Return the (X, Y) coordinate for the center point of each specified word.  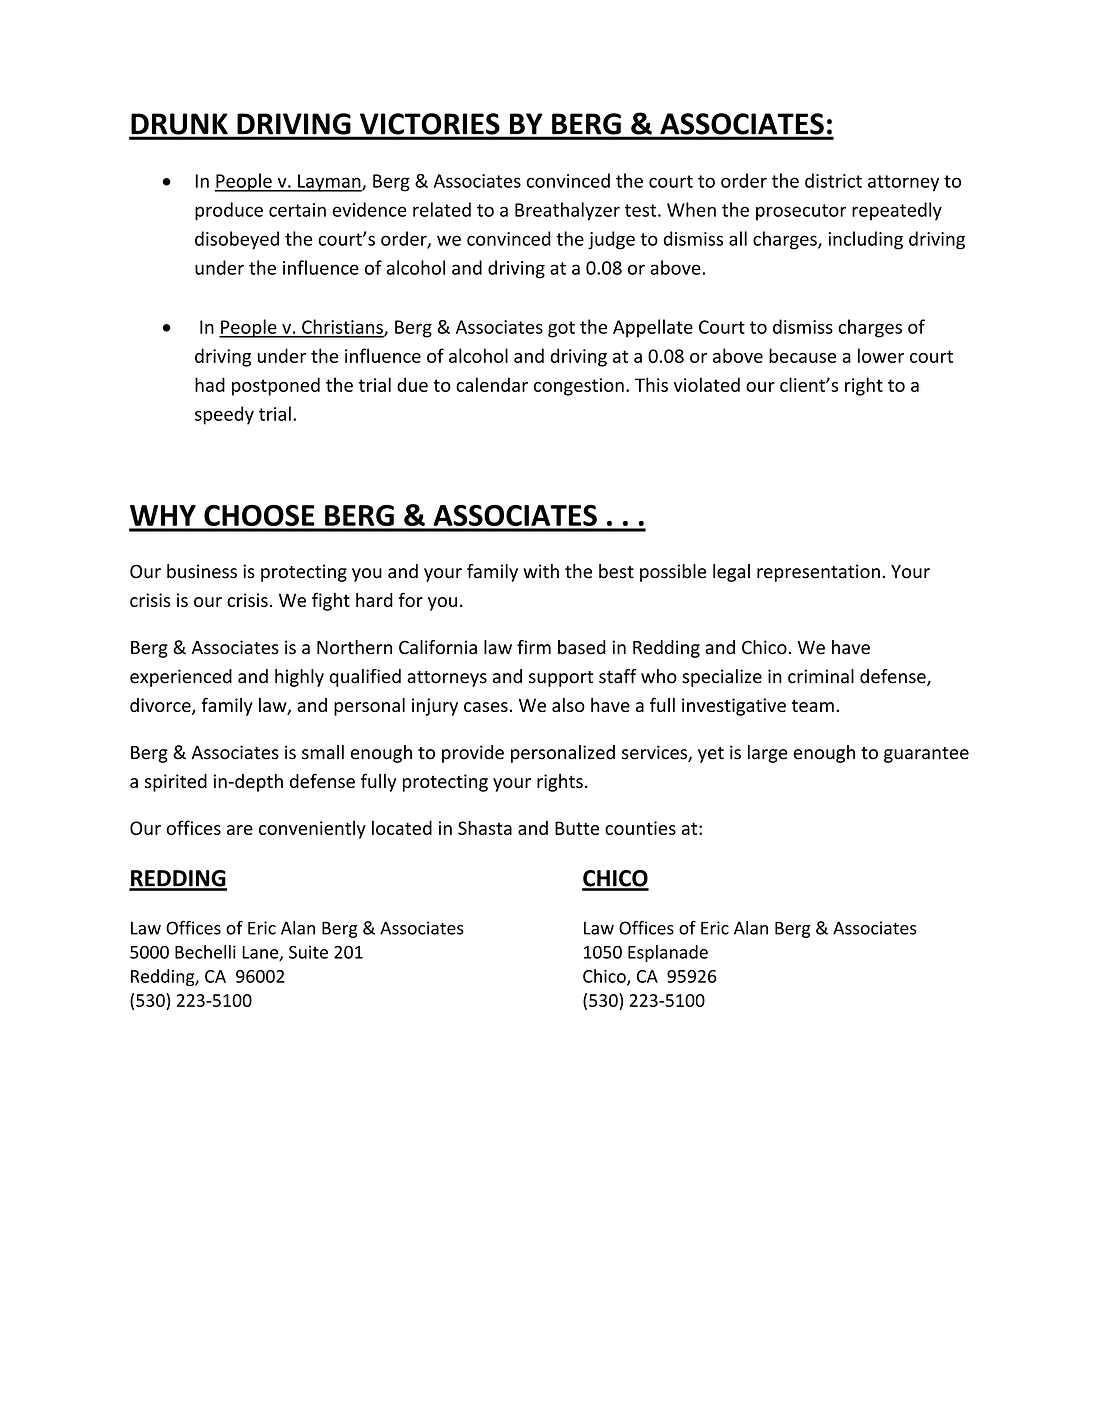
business (202, 571)
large (768, 754)
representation (818, 573)
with (541, 571)
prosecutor (801, 212)
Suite (308, 952)
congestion (579, 387)
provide (473, 754)
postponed (276, 386)
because (802, 355)
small (323, 752)
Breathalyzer (567, 211)
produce (229, 211)
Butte (577, 828)
